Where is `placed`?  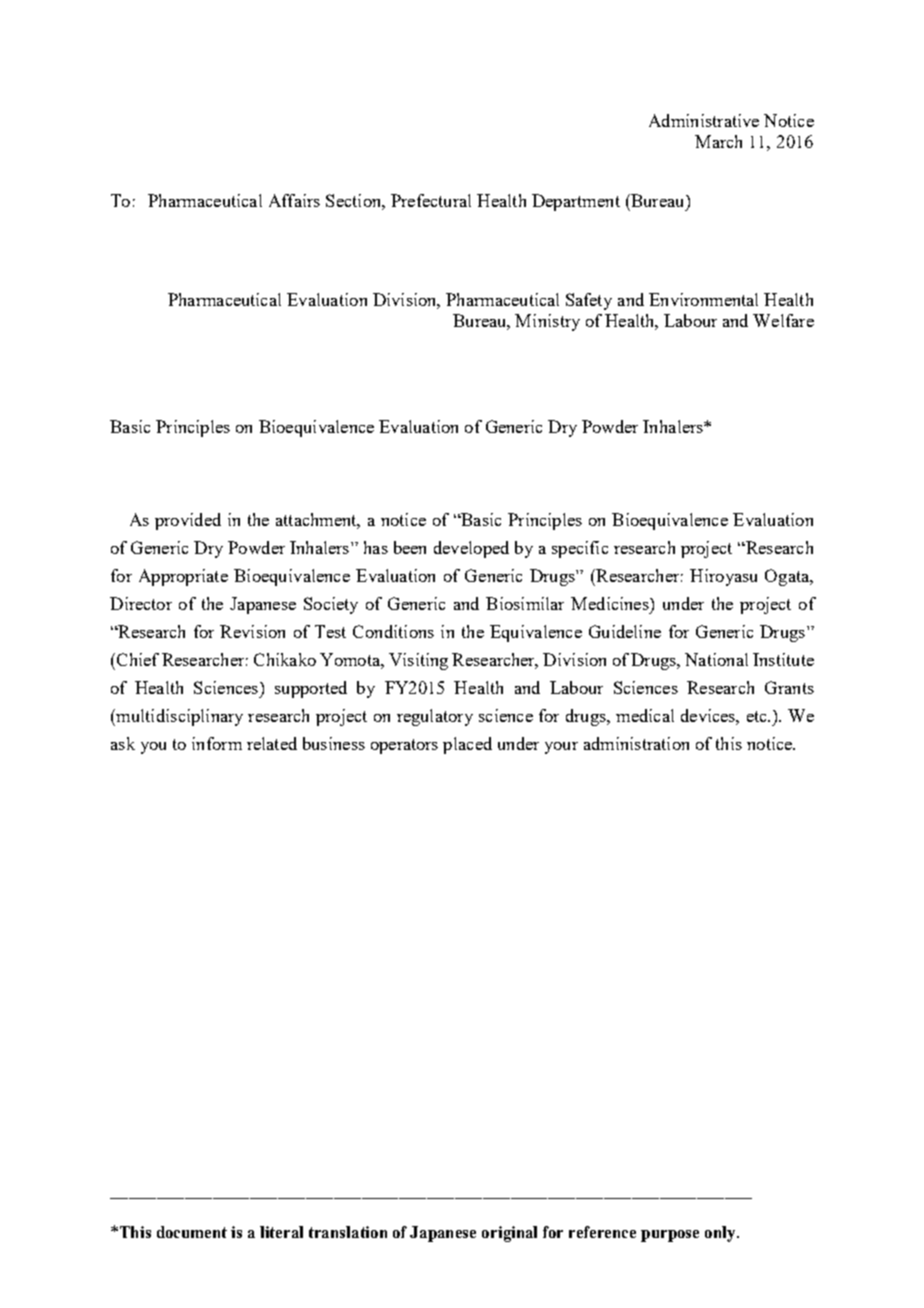 placed is located at coordinates (467, 745).
